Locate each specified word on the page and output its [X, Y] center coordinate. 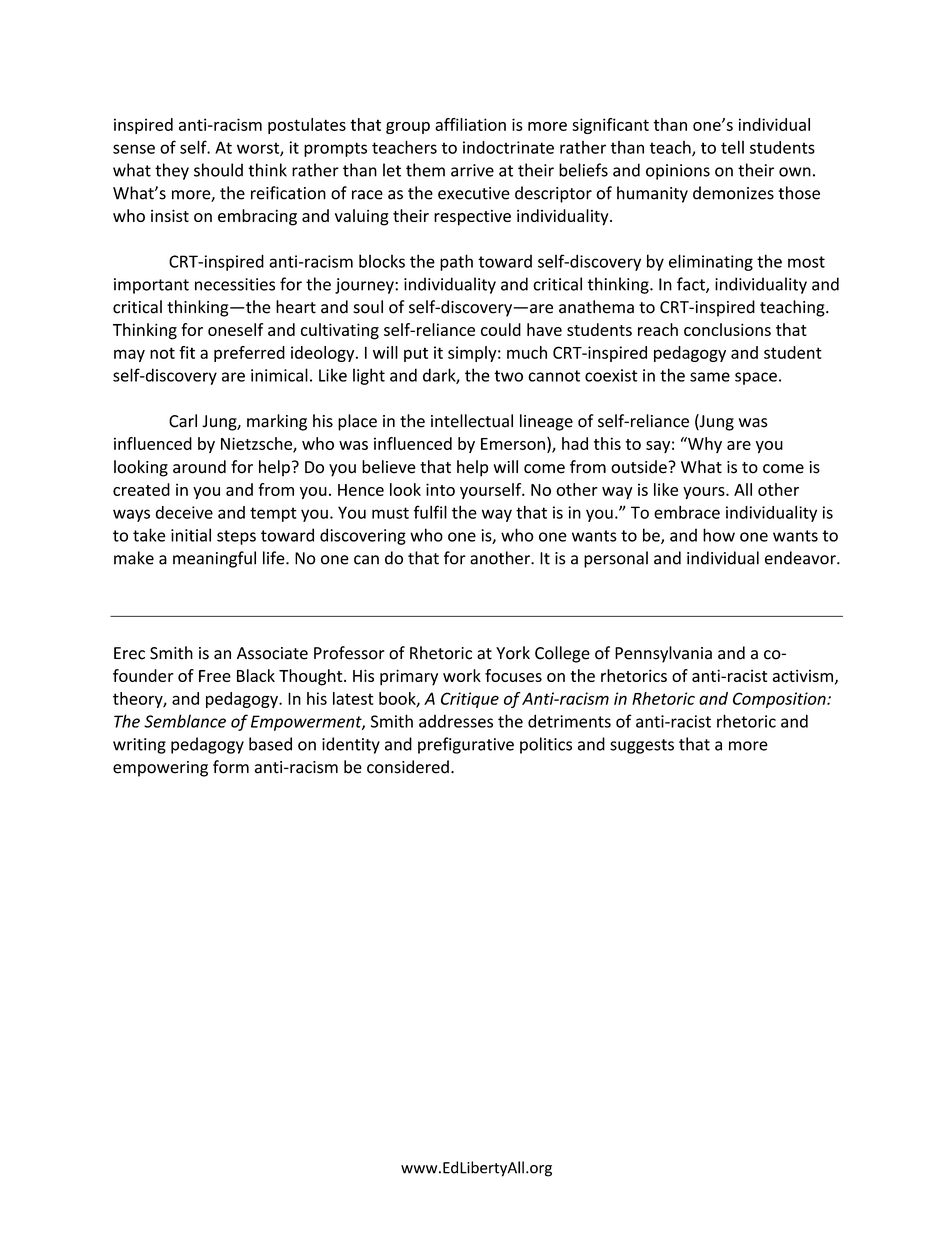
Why [704, 445]
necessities [235, 284]
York [513, 653]
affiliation [470, 124]
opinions [678, 172]
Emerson [513, 444]
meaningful [214, 559]
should [218, 170]
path [456, 262]
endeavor [801, 558]
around [199, 467]
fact [692, 285]
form [231, 767]
